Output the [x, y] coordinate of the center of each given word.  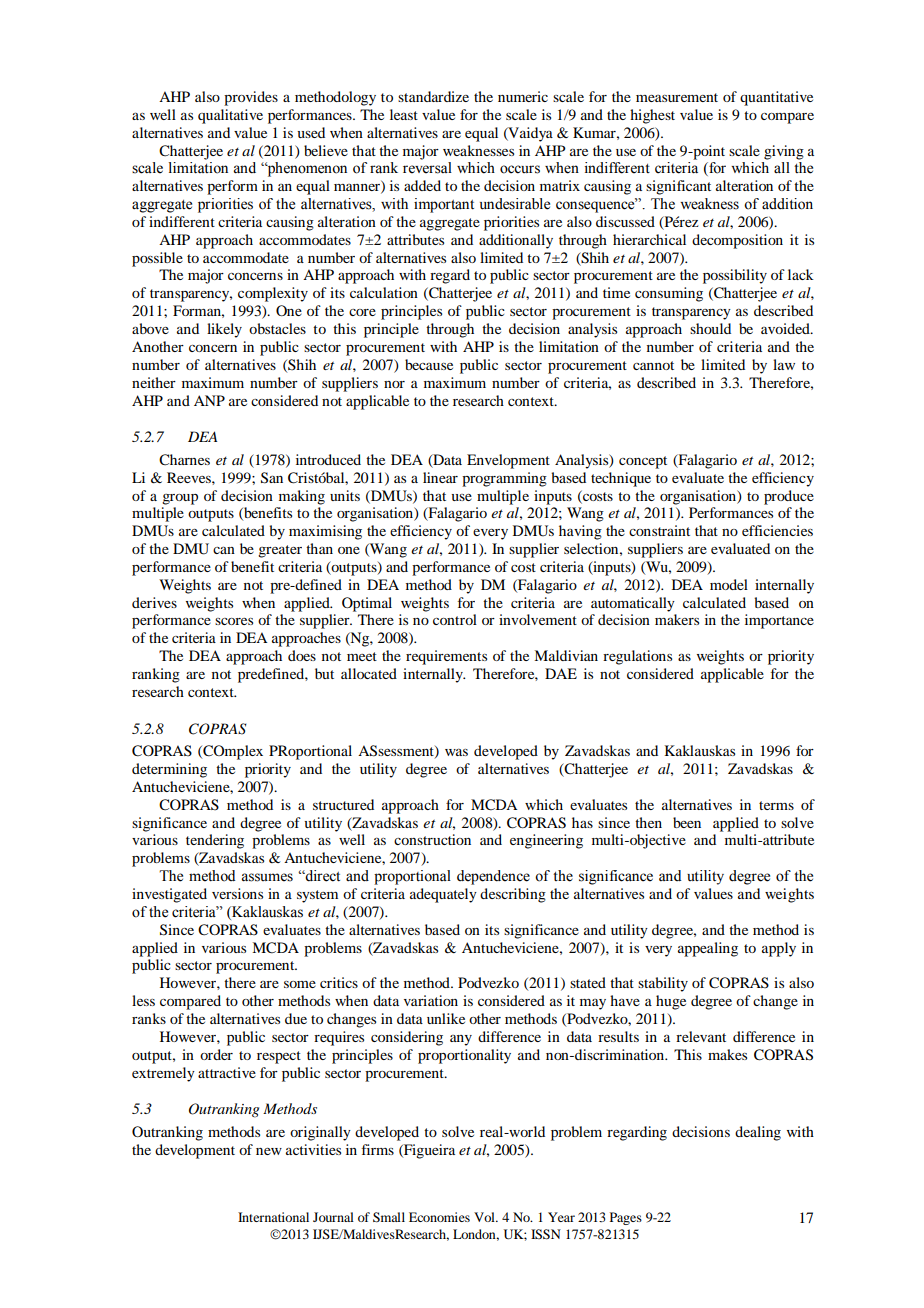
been [687, 822]
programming [504, 479]
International [273, 1217]
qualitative [230, 116]
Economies [439, 1217]
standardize [433, 96]
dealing [758, 1133]
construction [432, 839]
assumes [267, 877]
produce [789, 497]
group [180, 499]
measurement [677, 97]
